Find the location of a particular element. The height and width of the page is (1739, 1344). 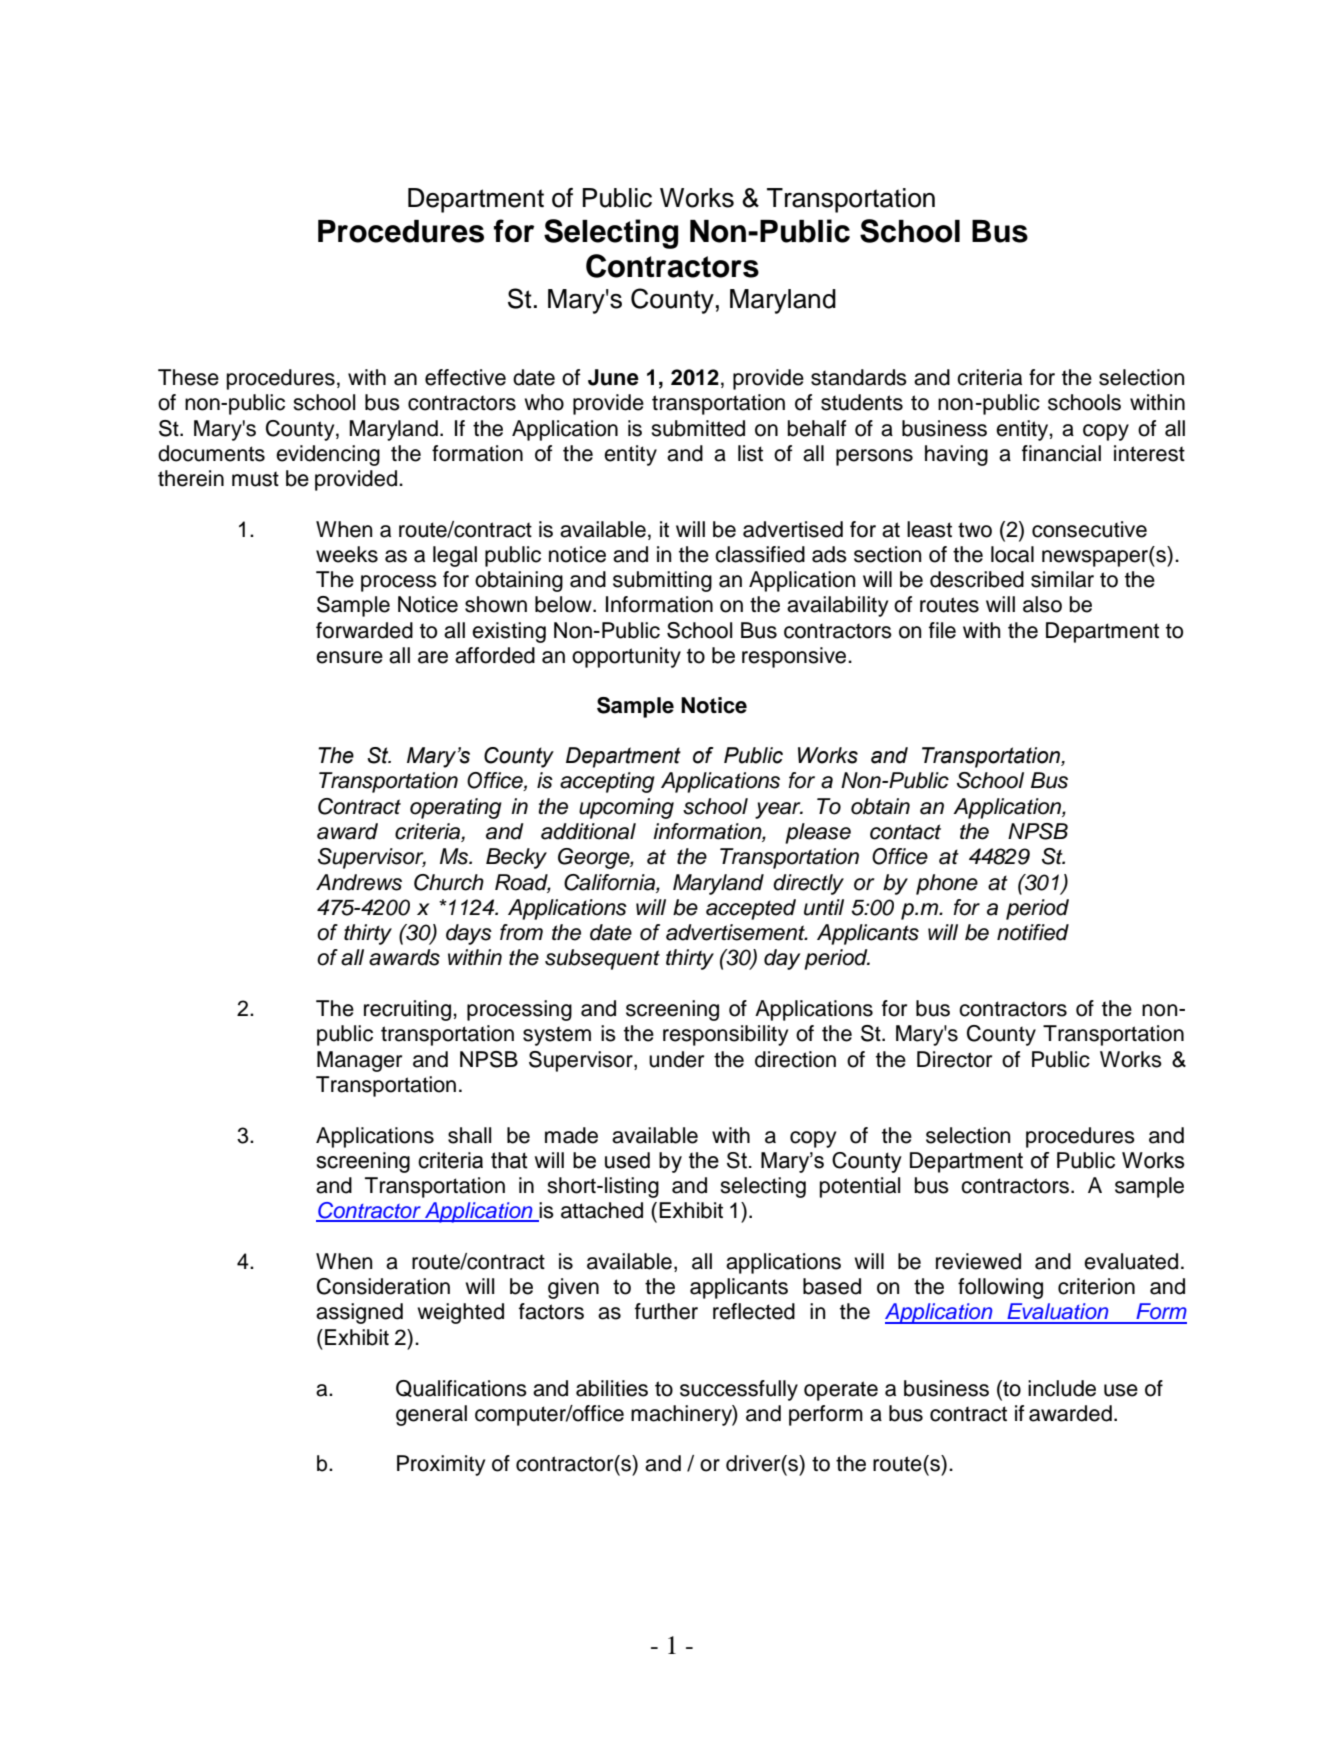

Andrews is located at coordinates (359, 882).
